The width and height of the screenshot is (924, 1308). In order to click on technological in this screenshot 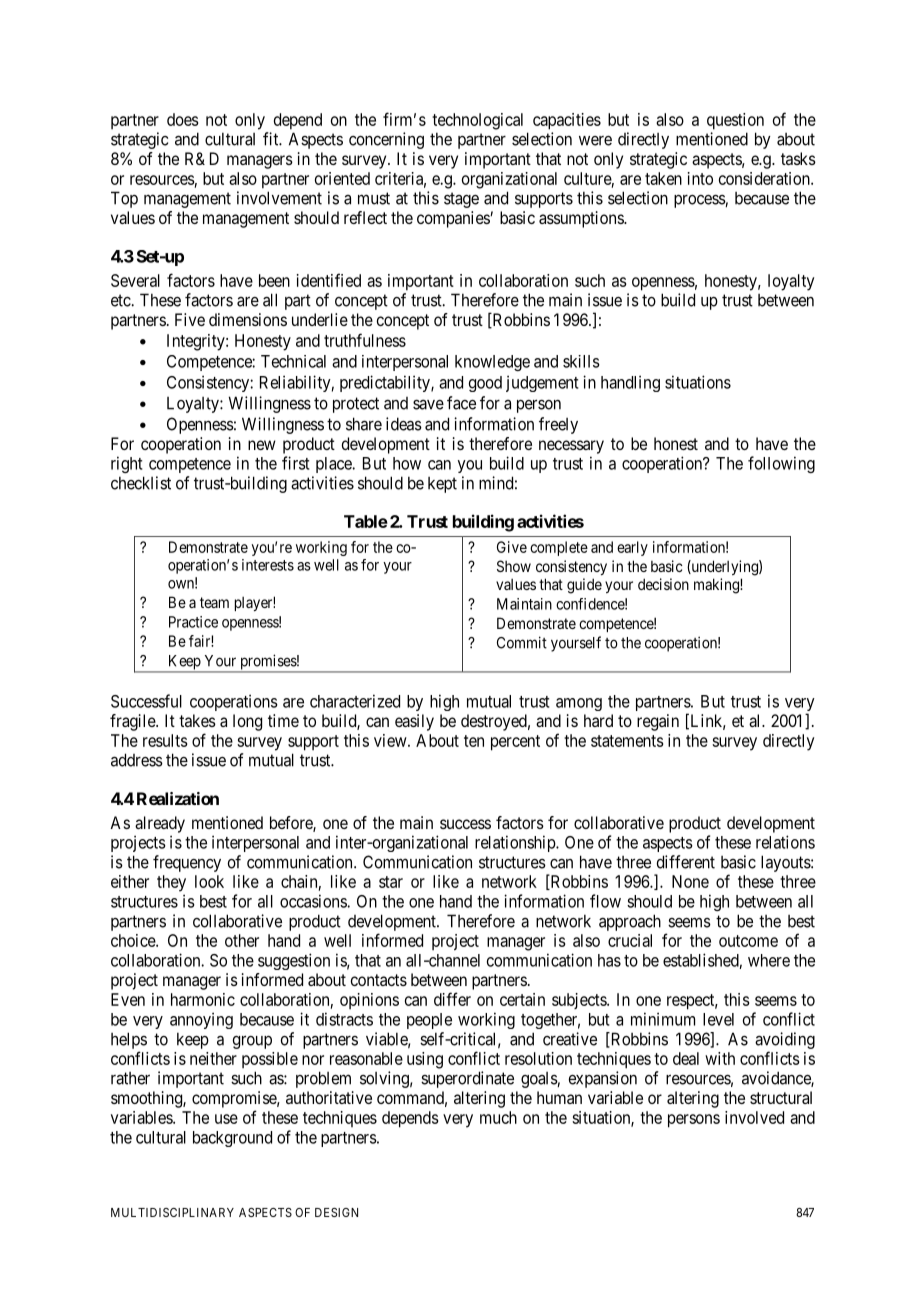, I will do `click(477, 121)`.
